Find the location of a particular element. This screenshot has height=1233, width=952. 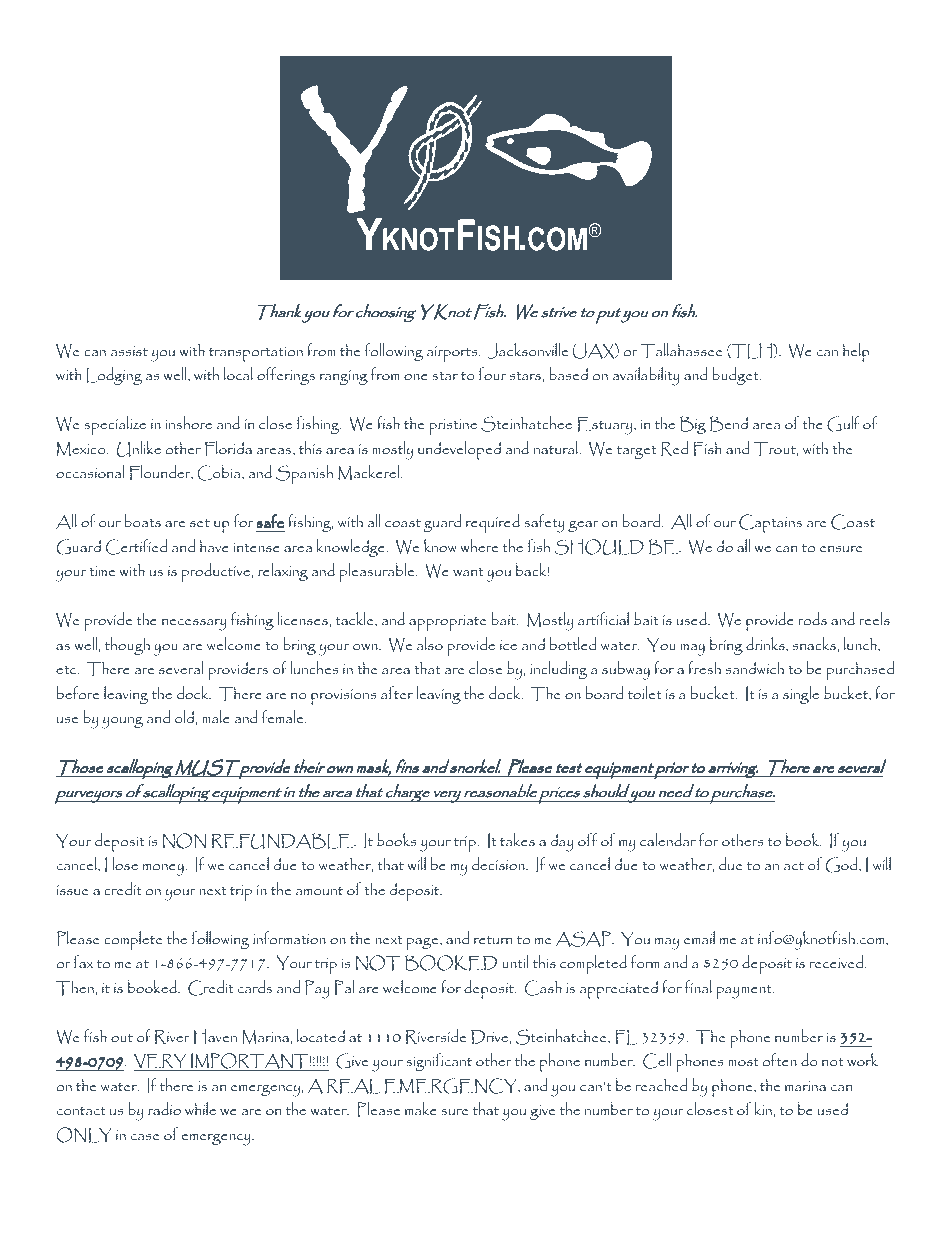

money is located at coordinates (164, 870).
